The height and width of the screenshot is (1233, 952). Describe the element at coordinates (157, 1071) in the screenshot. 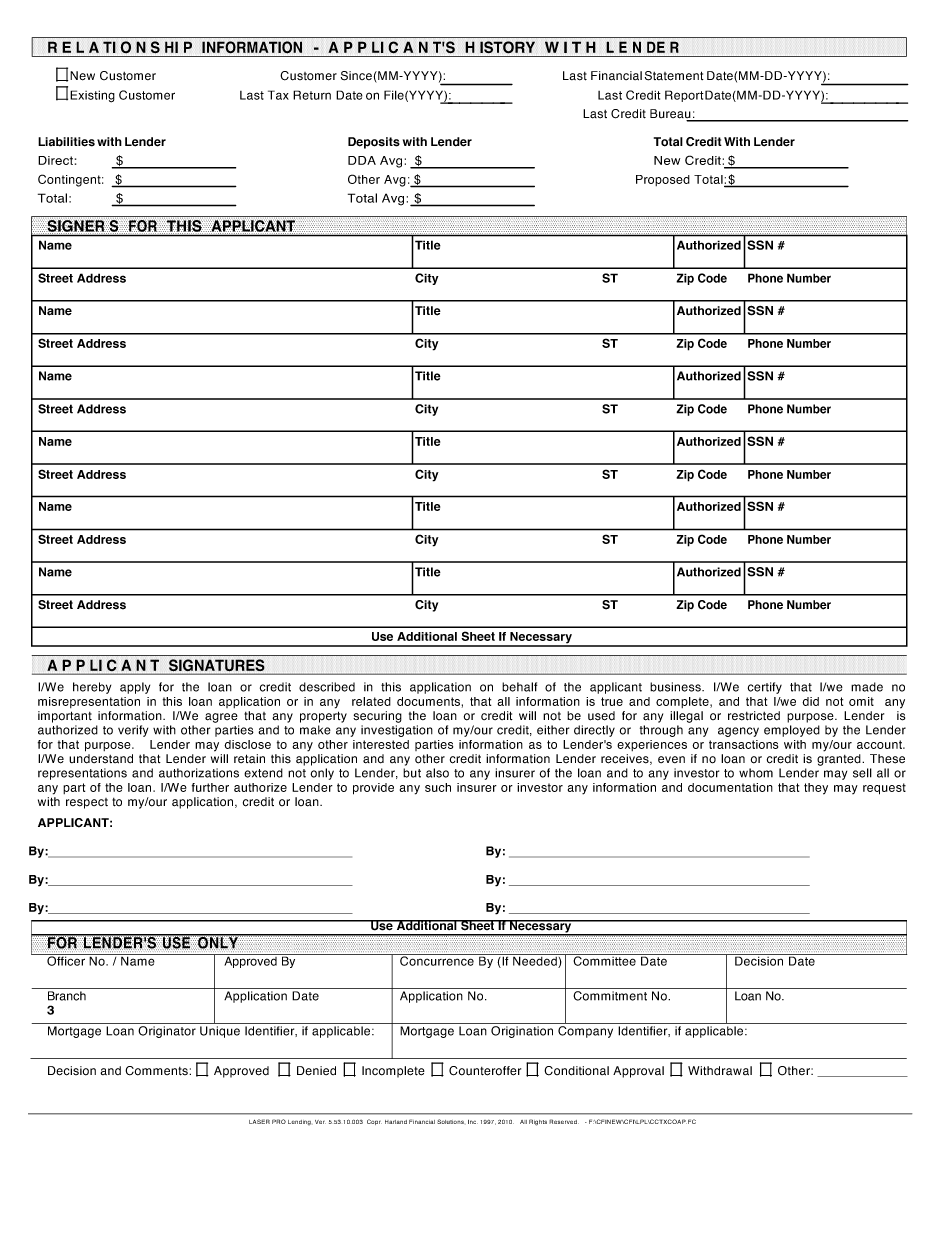

I see `Comments` at that location.
